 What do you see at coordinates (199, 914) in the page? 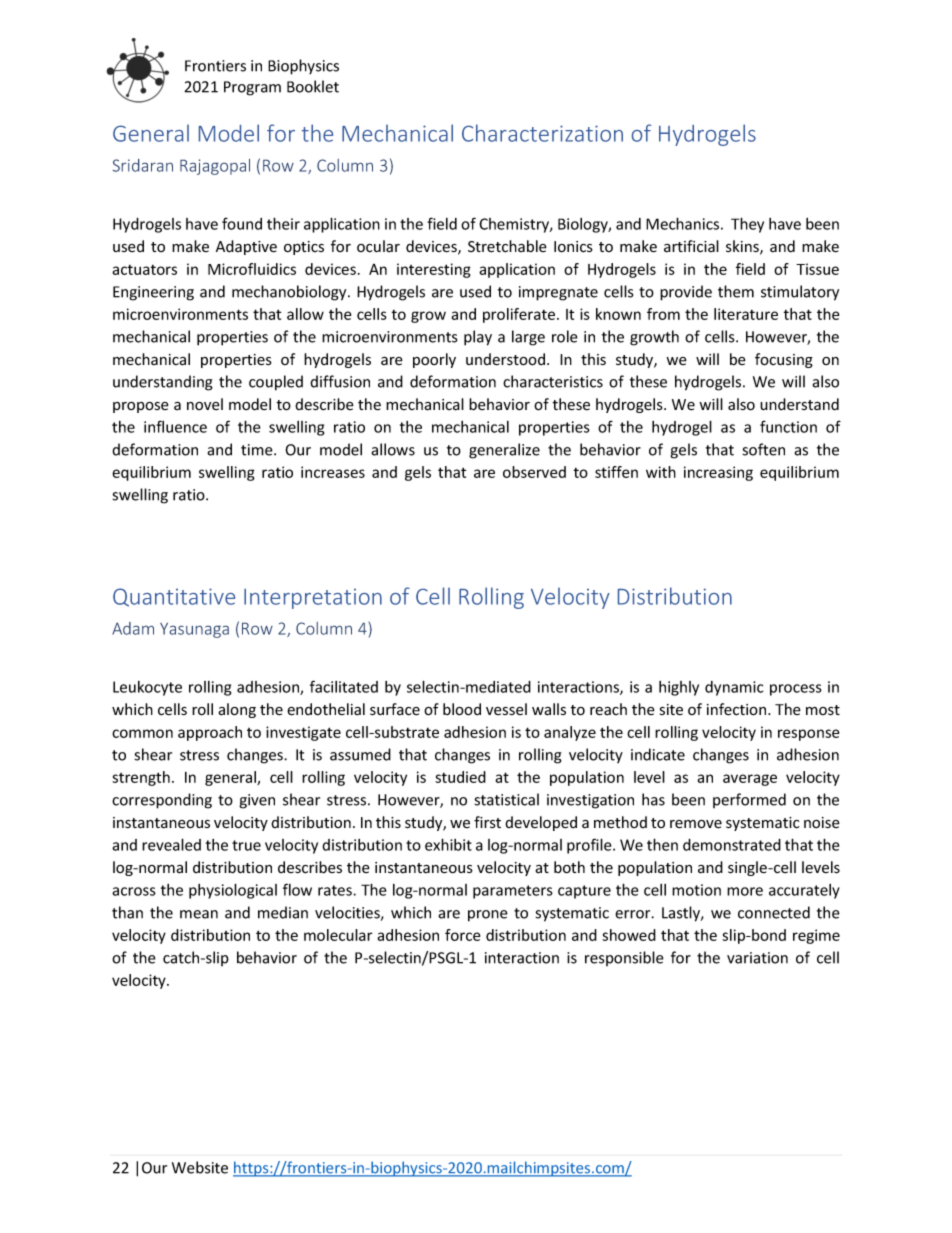
I see `mean` at bounding box center [199, 914].
